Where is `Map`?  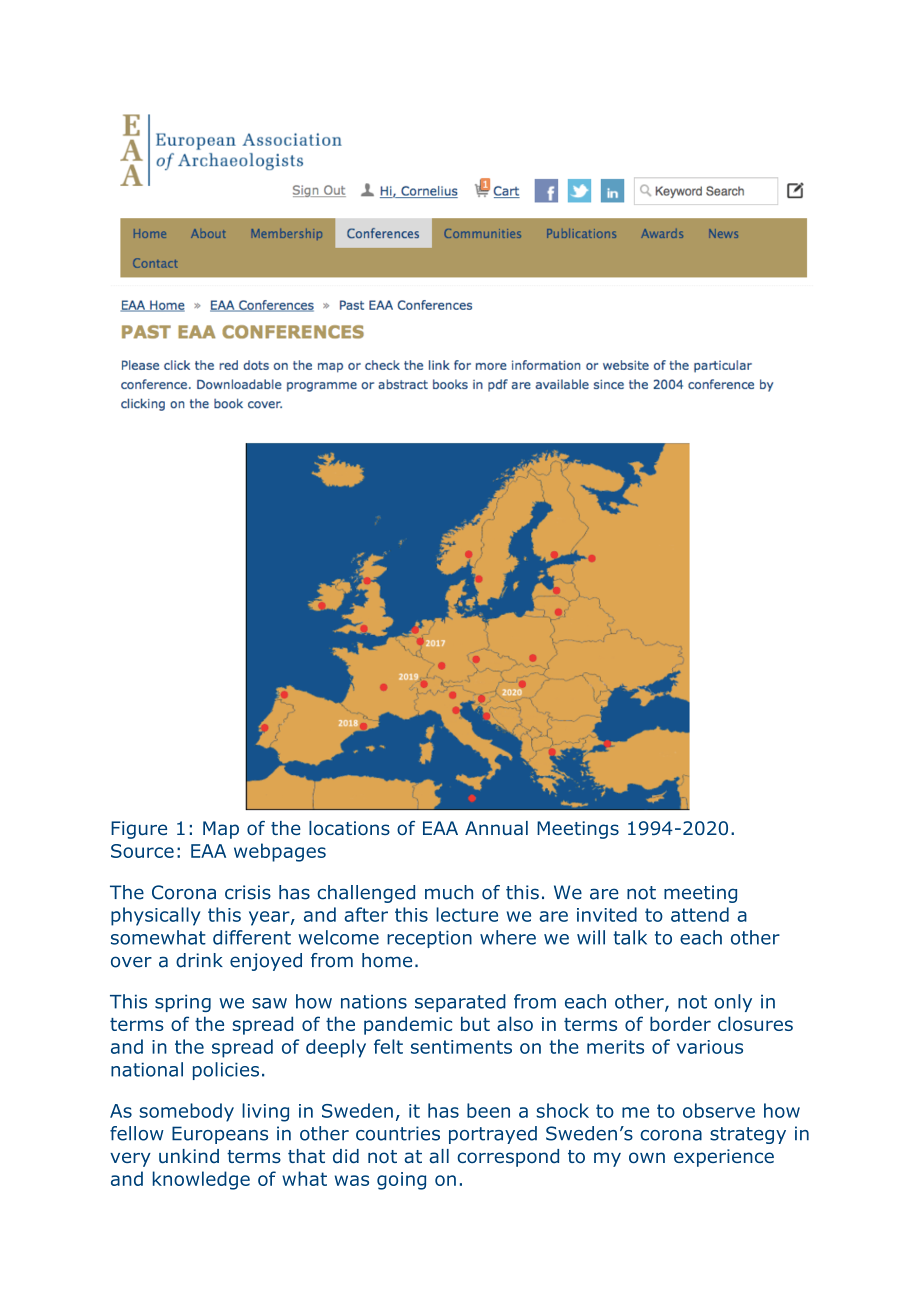
Map is located at coordinates (221, 830).
